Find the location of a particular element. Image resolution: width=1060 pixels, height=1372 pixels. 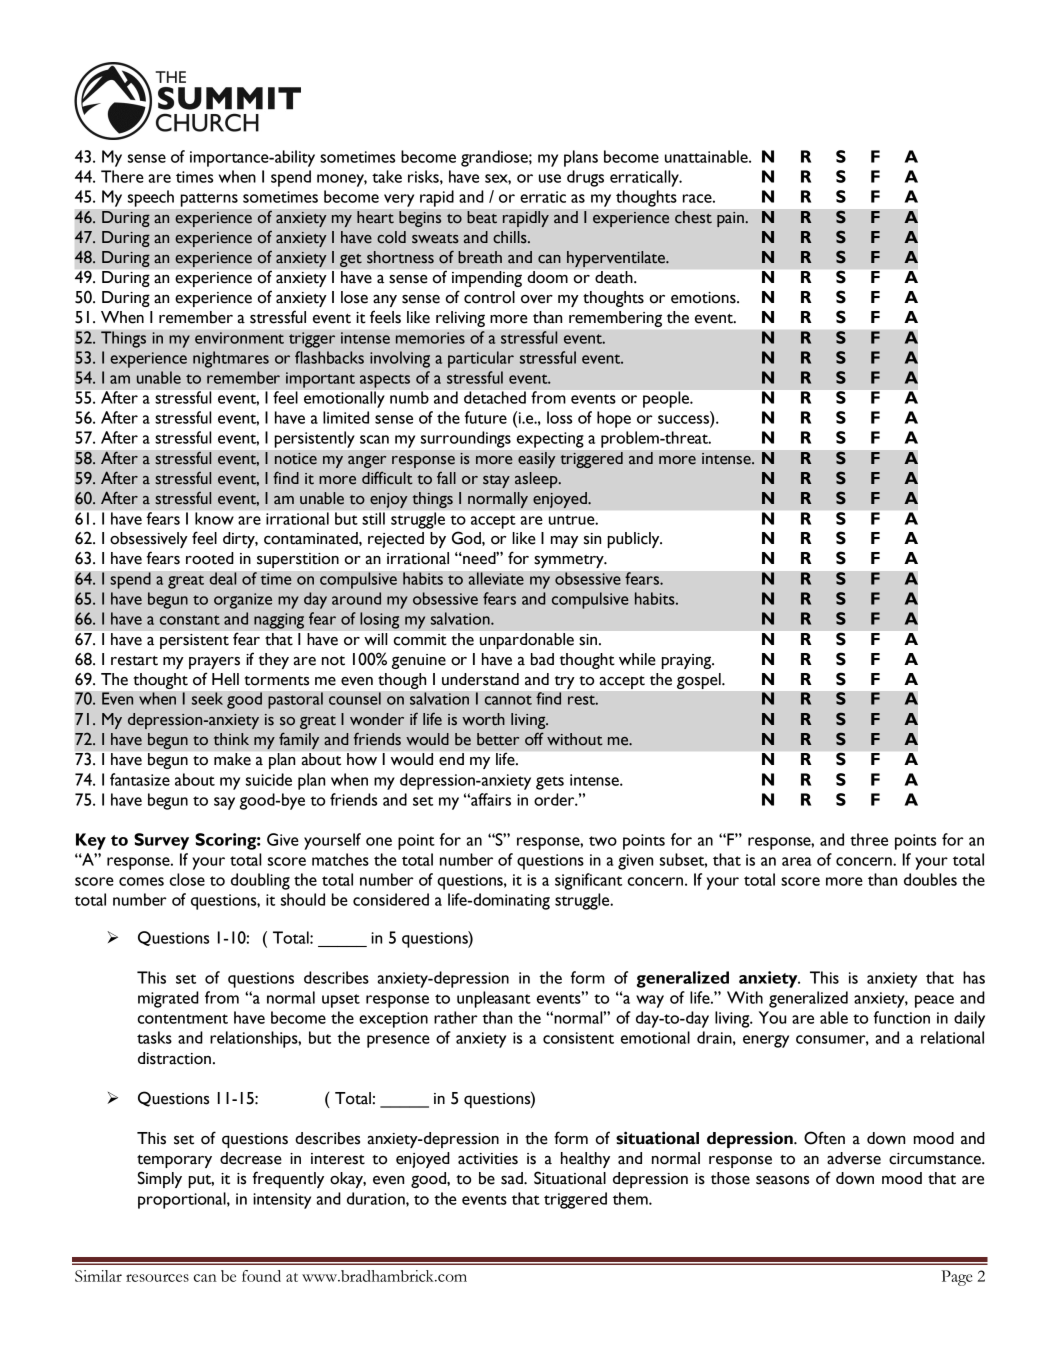

patterns is located at coordinates (209, 200).
